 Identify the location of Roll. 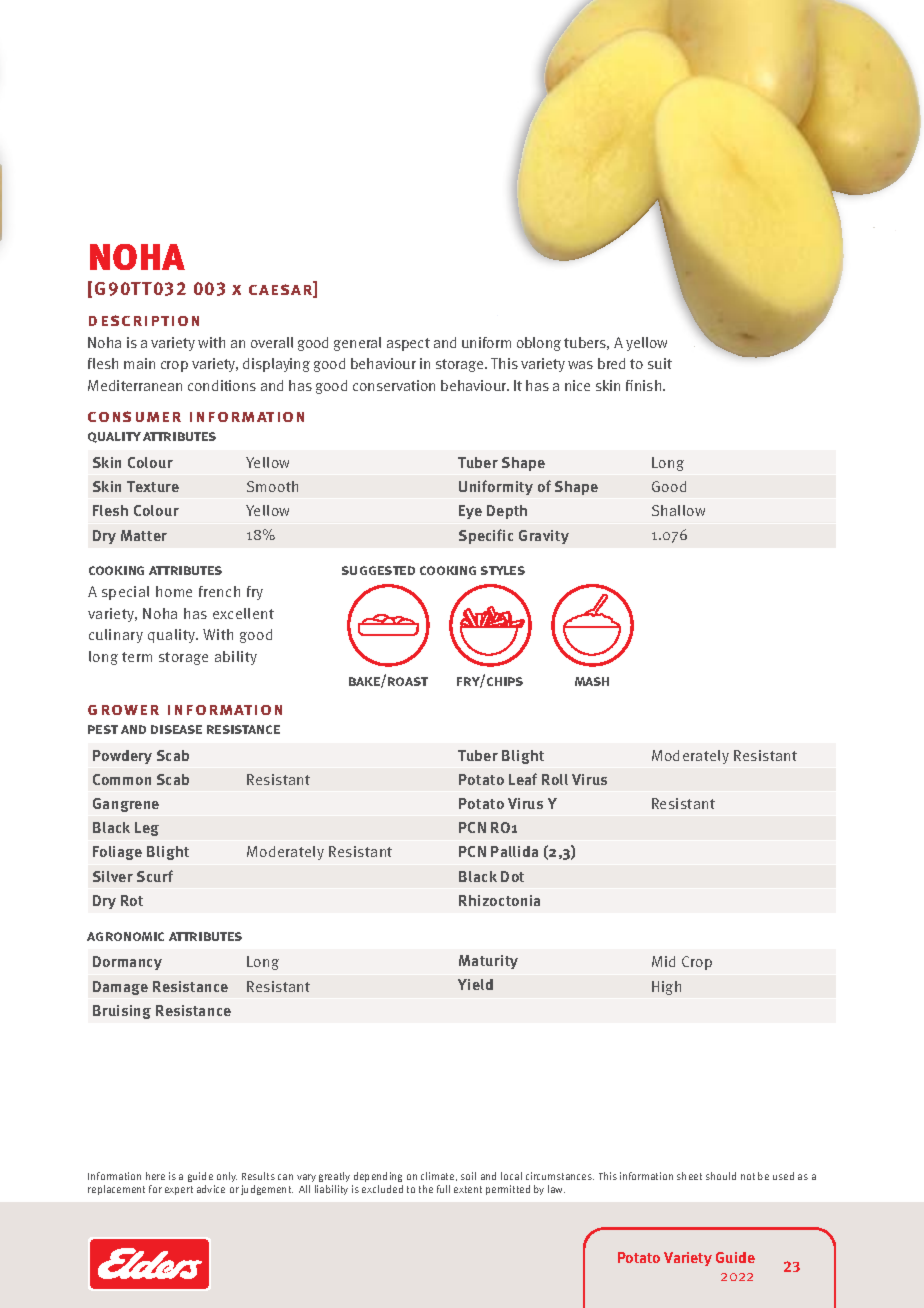
(555, 779).
